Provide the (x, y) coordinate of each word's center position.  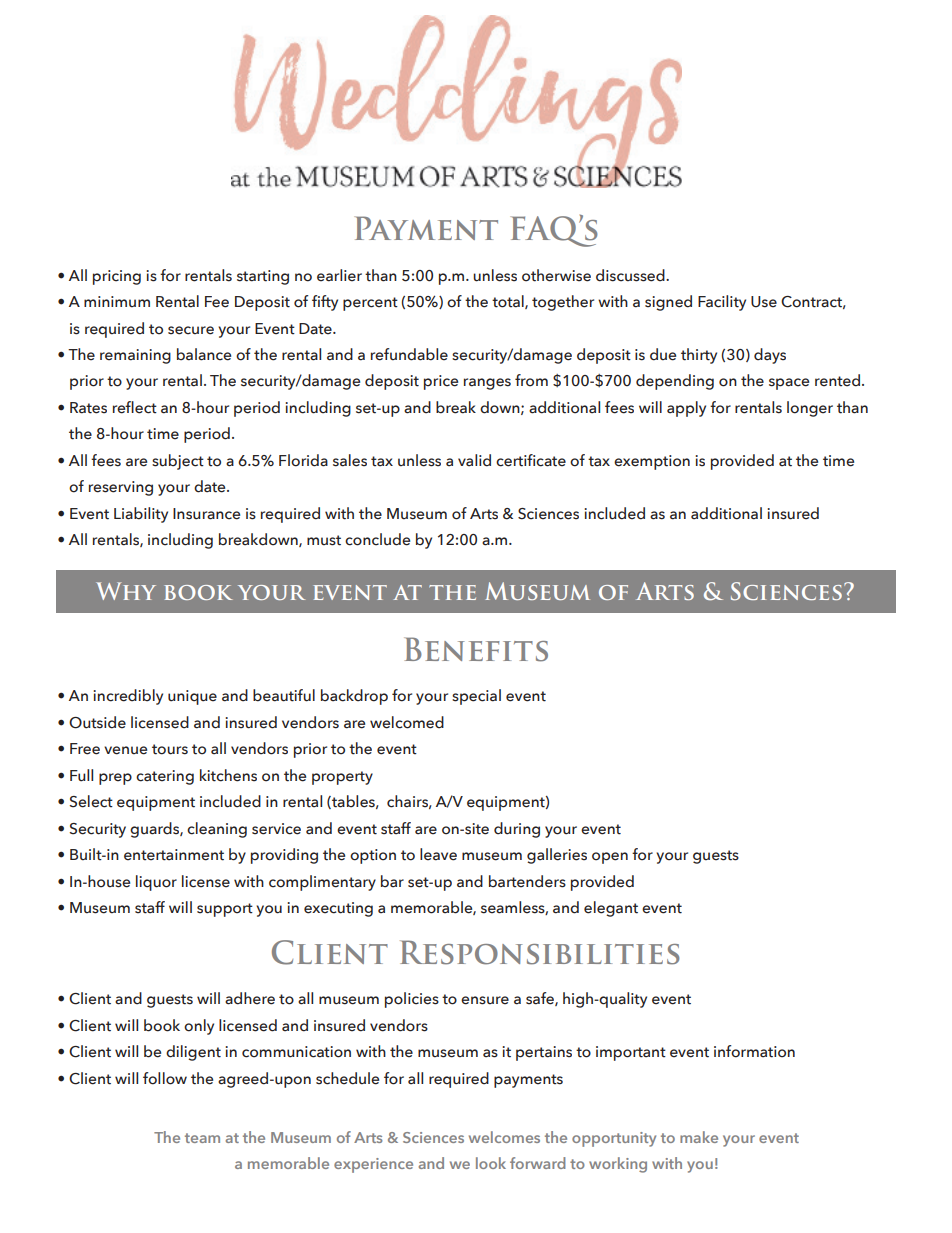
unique (192, 697)
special (476, 697)
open (610, 858)
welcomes (504, 1137)
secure (191, 330)
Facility (722, 303)
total (509, 302)
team (202, 1138)
